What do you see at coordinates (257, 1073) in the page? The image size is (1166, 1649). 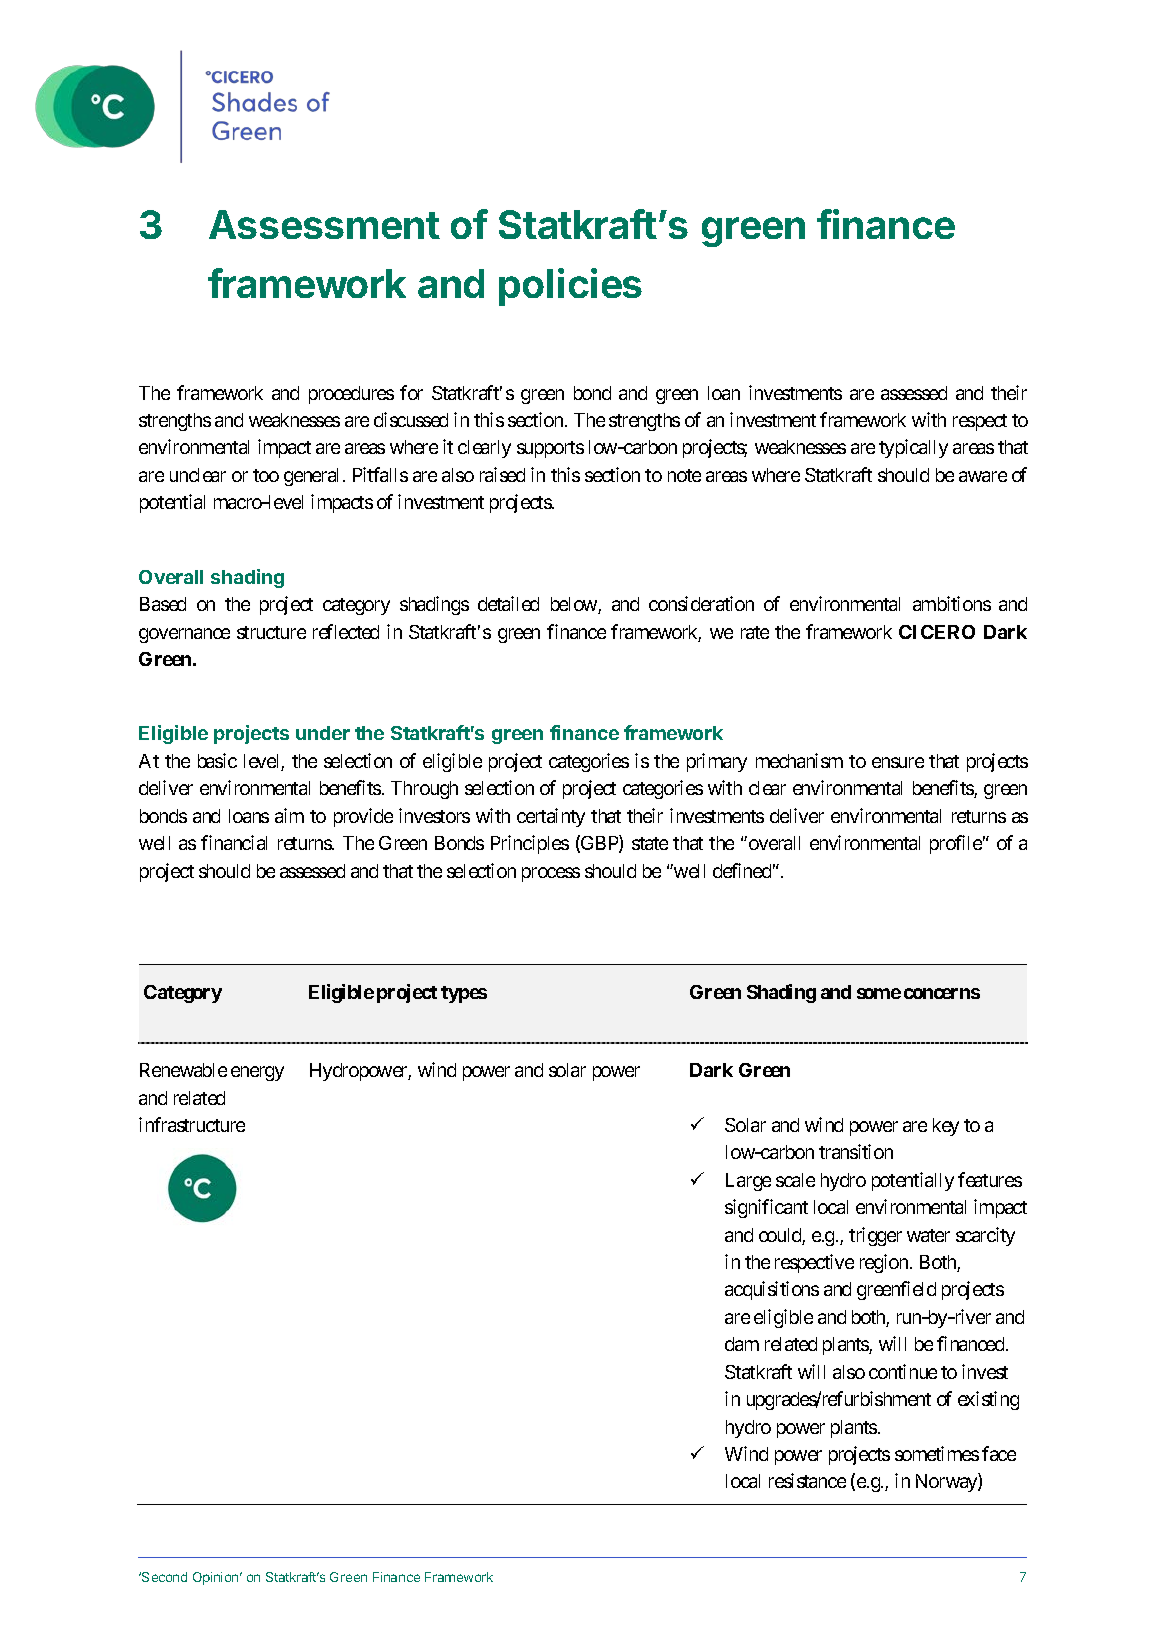 I see `energy` at bounding box center [257, 1073].
